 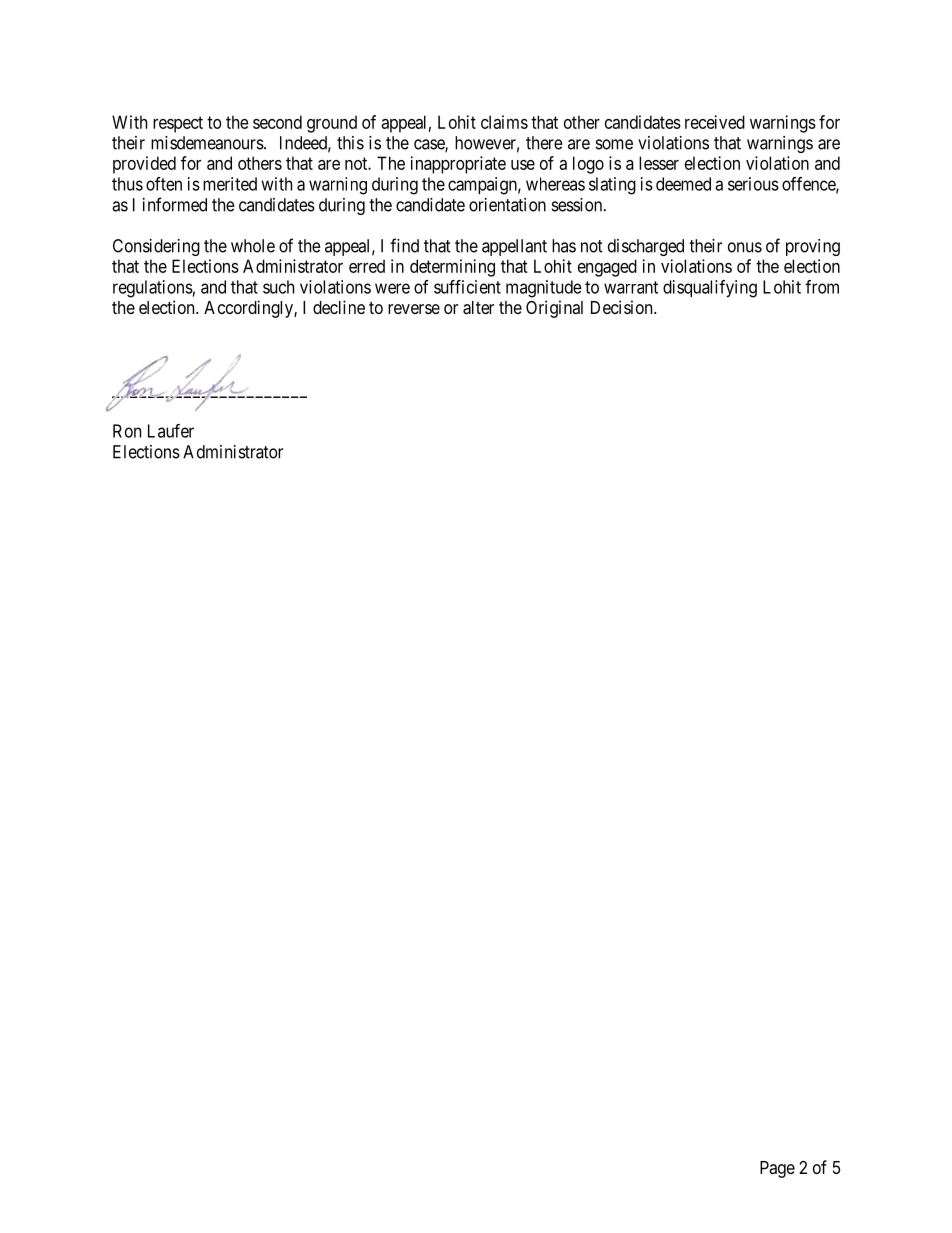 I want to click on inappropriate, so click(x=458, y=165).
